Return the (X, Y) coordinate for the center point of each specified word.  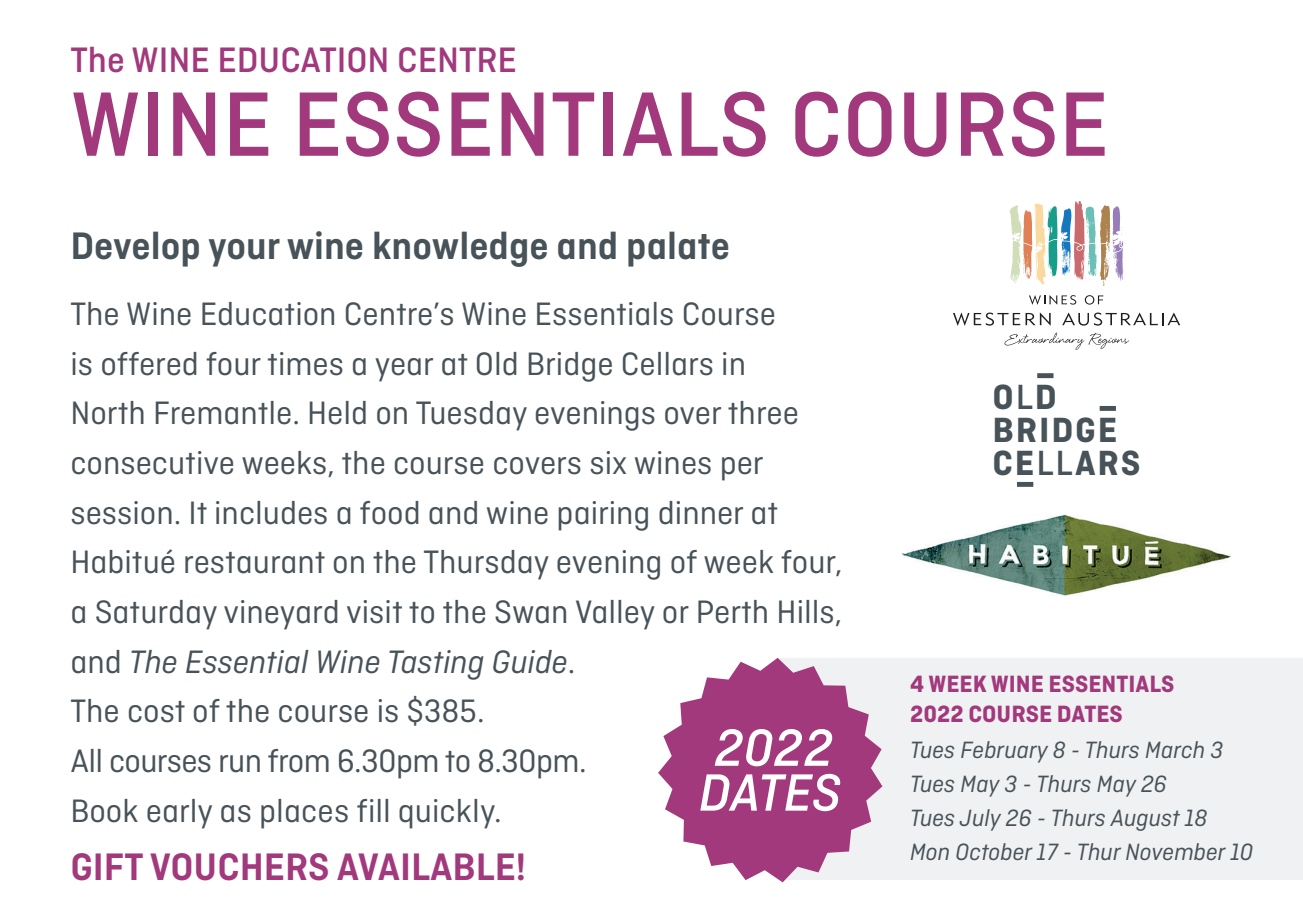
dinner (701, 513)
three (762, 413)
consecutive (152, 463)
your (244, 253)
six (608, 463)
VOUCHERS (239, 867)
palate (678, 249)
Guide (530, 662)
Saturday (156, 615)
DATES (1090, 713)
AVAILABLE (425, 866)
